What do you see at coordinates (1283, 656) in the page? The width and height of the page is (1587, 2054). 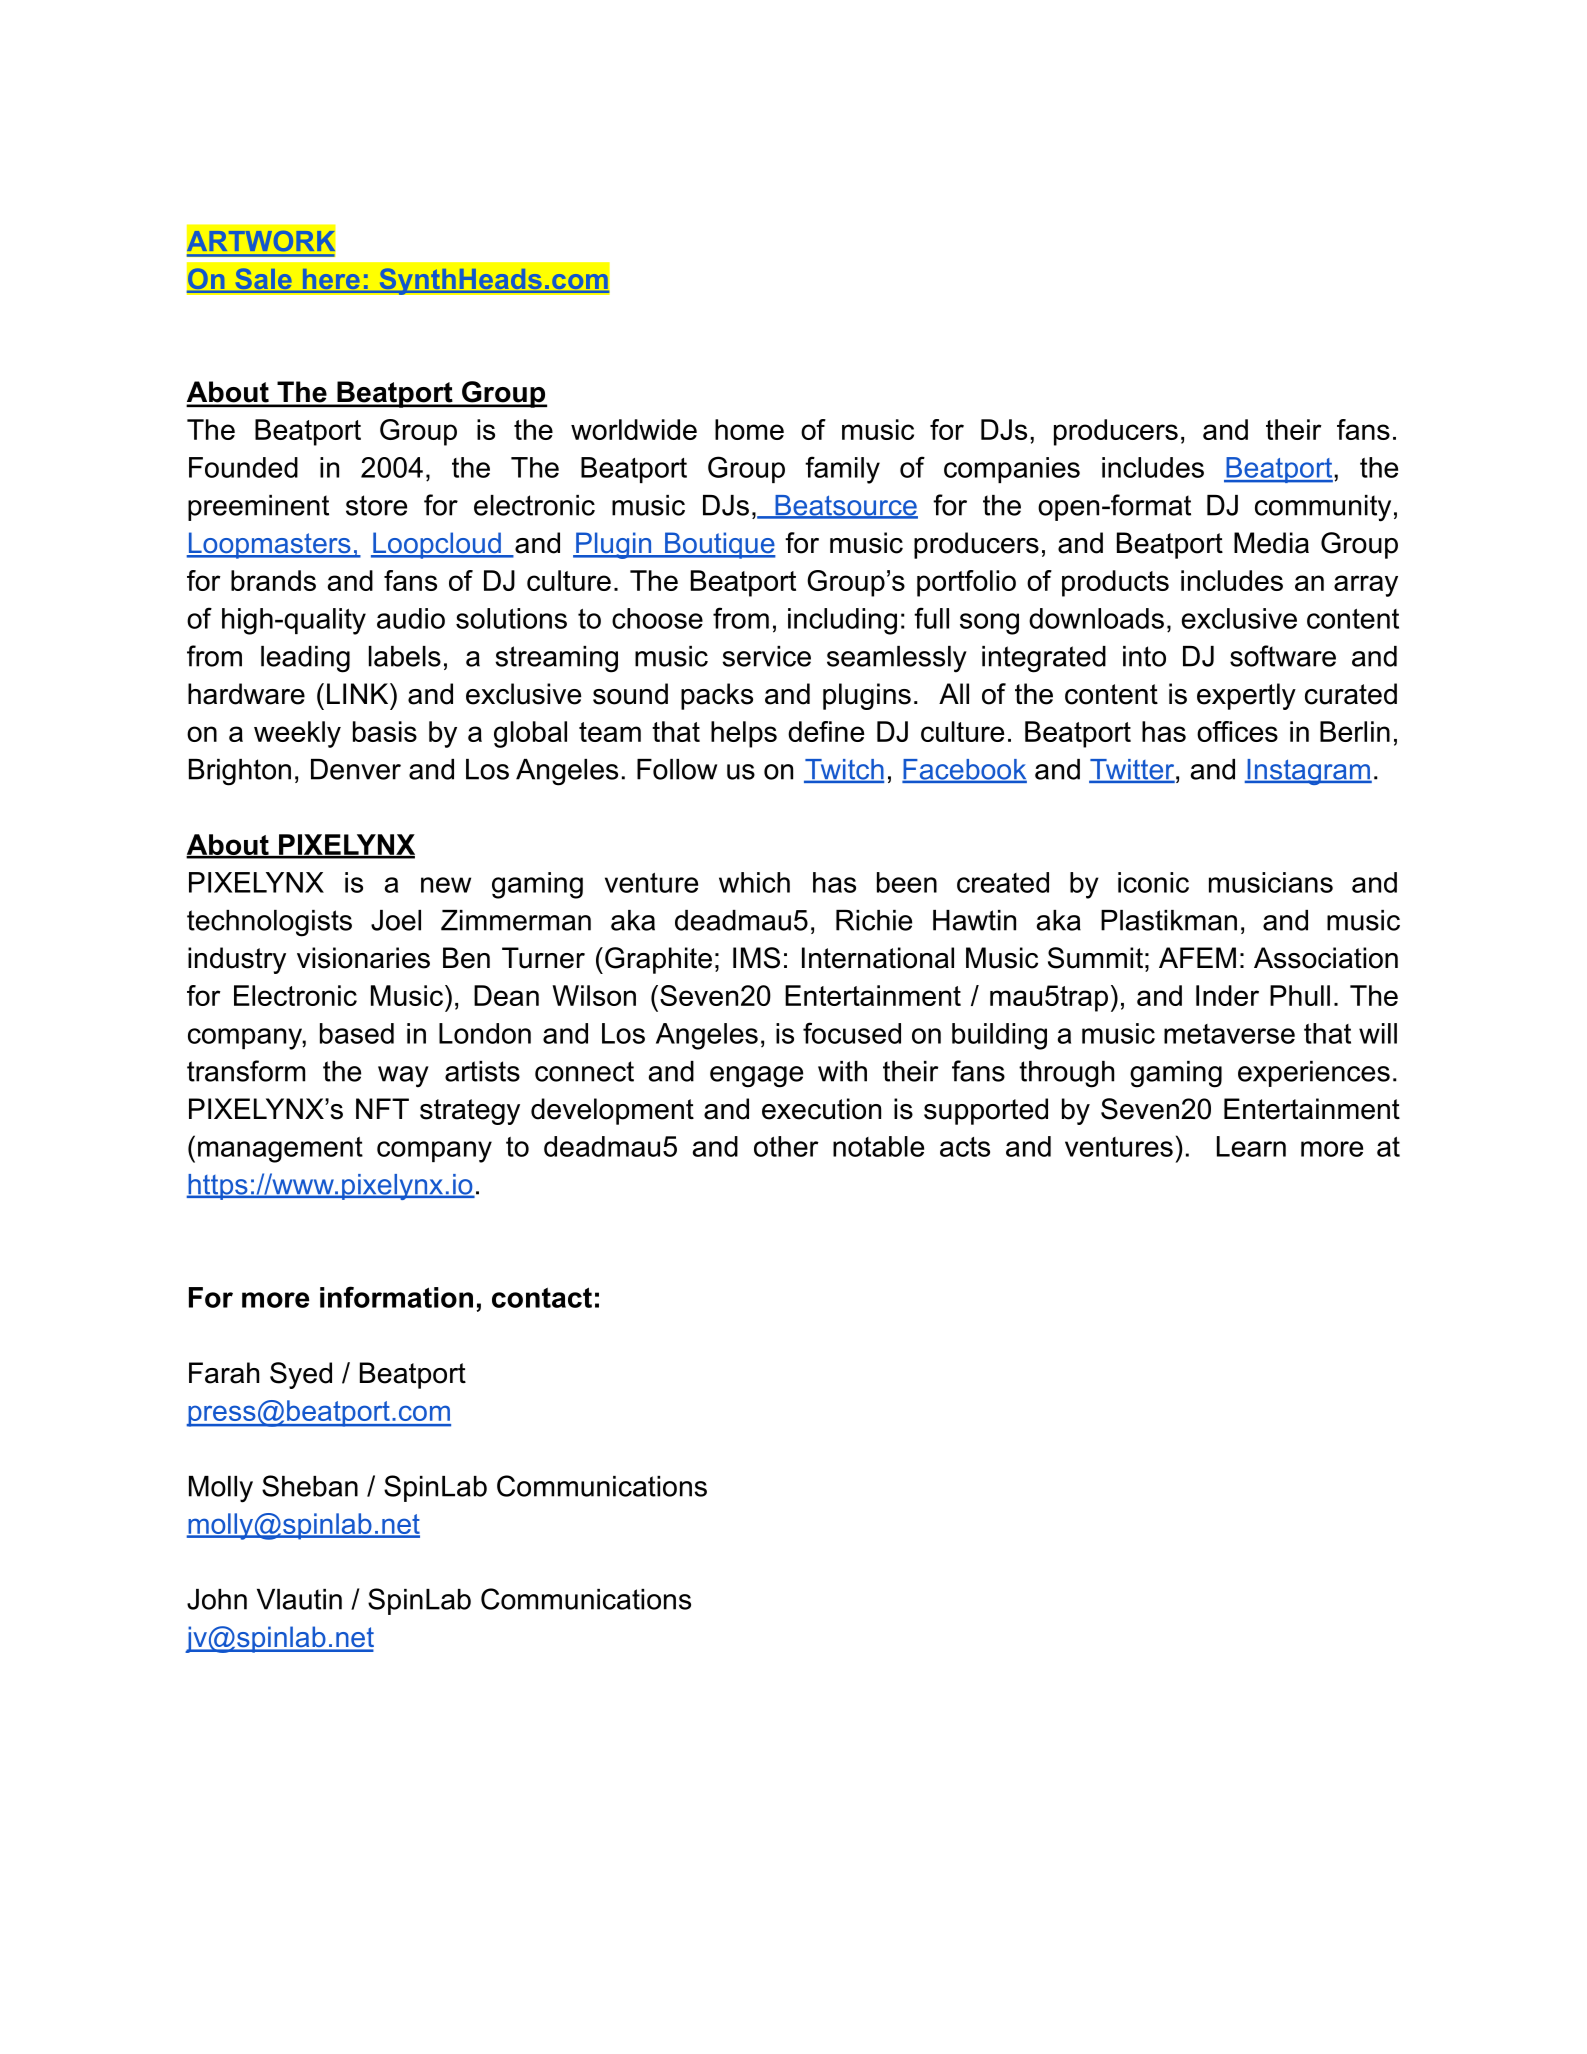 I see `software` at bounding box center [1283, 656].
